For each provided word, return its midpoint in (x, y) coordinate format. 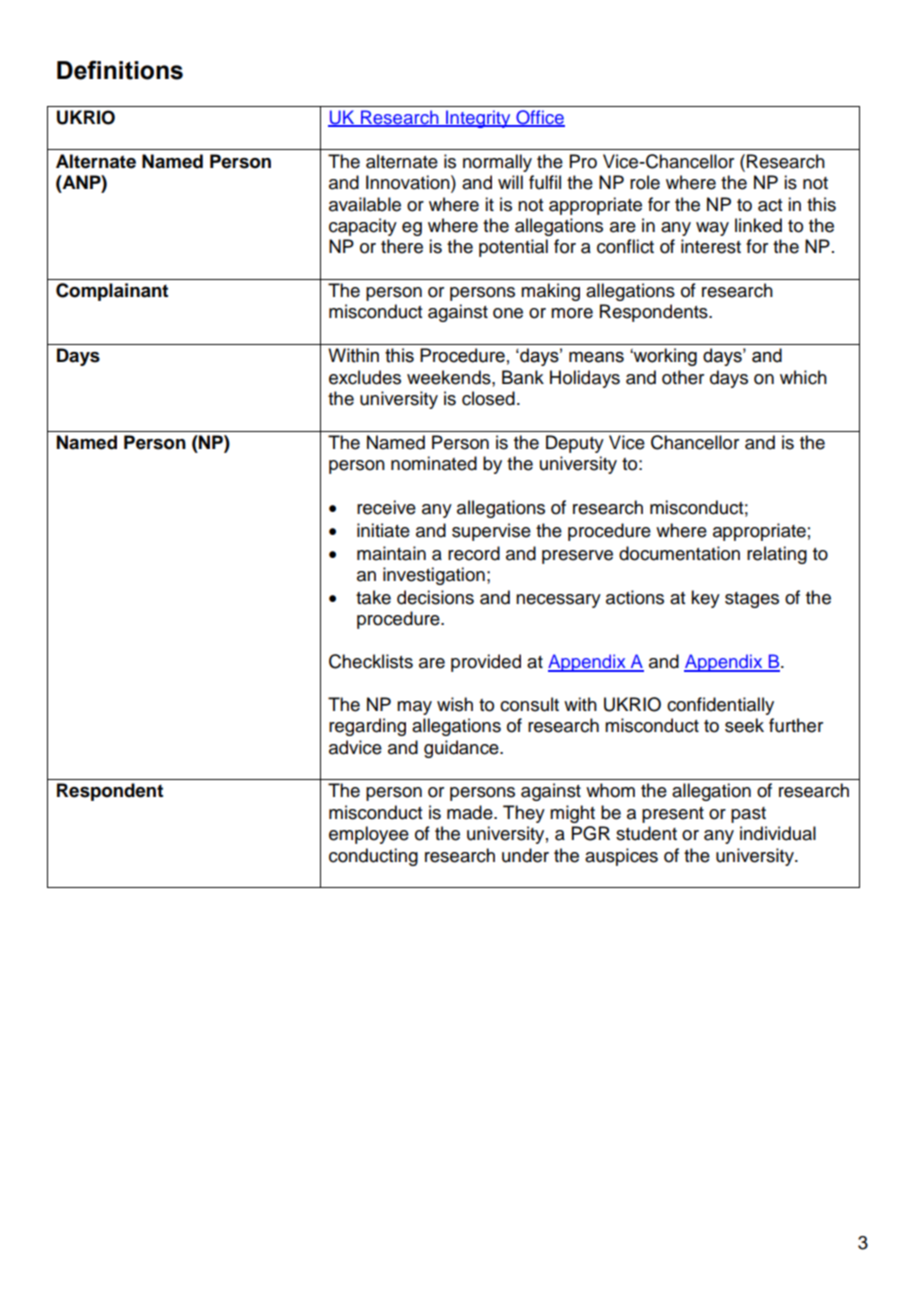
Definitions (120, 70)
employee (369, 835)
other (683, 377)
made (471, 812)
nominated (434, 463)
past (748, 815)
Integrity (478, 119)
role (645, 182)
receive (386, 507)
